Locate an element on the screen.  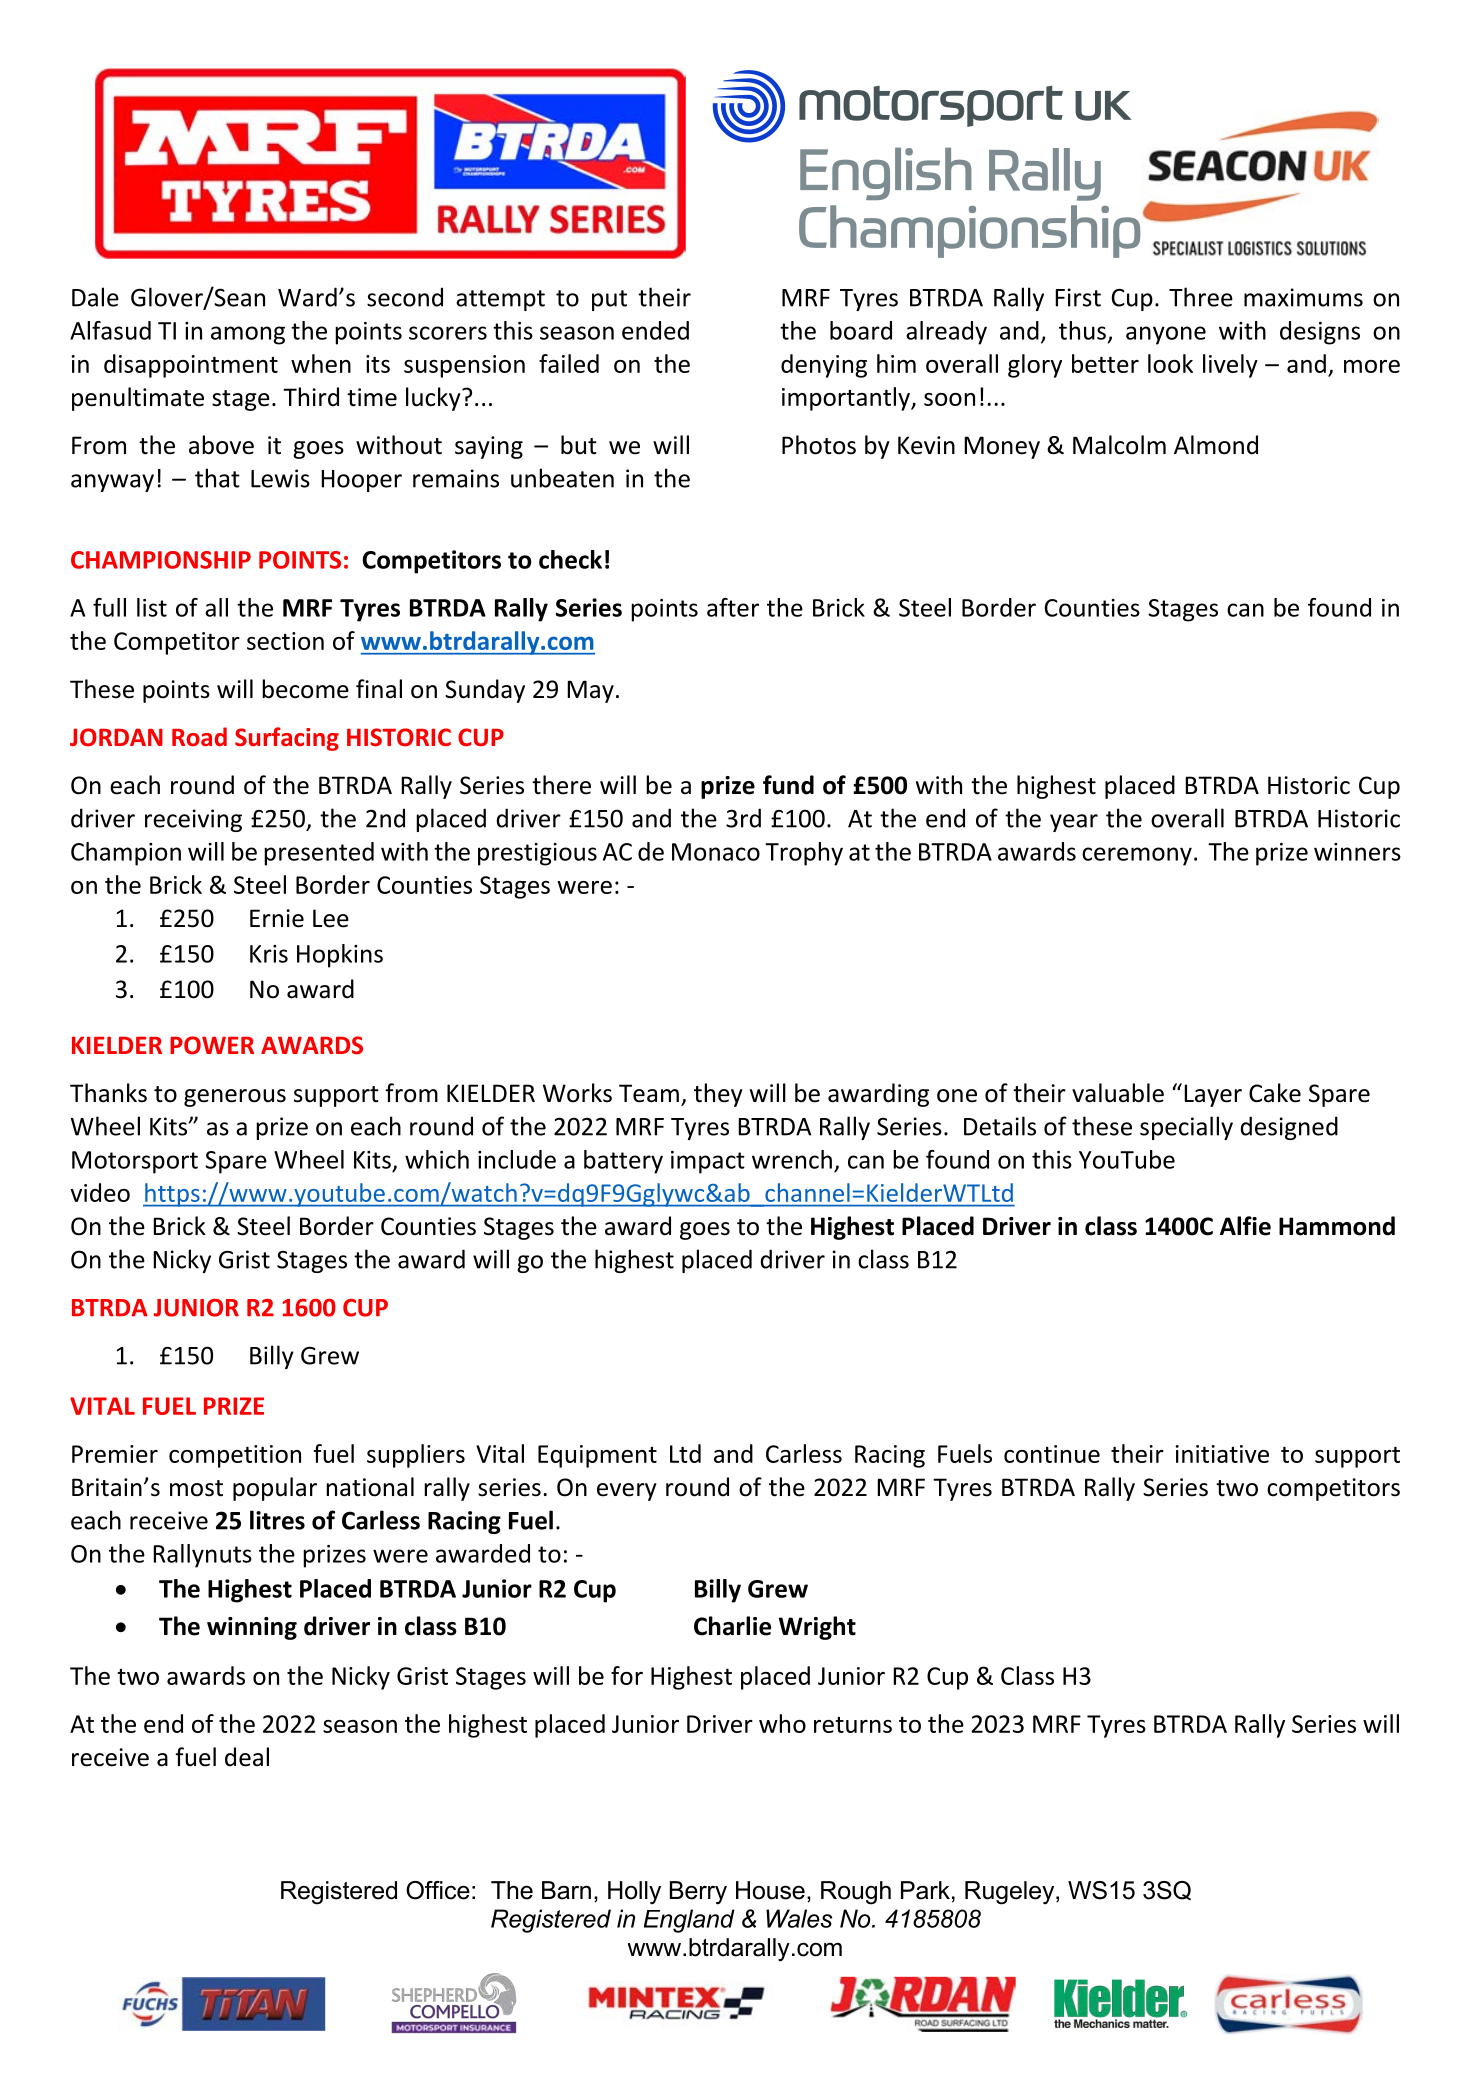
Park is located at coordinates (925, 1890).
